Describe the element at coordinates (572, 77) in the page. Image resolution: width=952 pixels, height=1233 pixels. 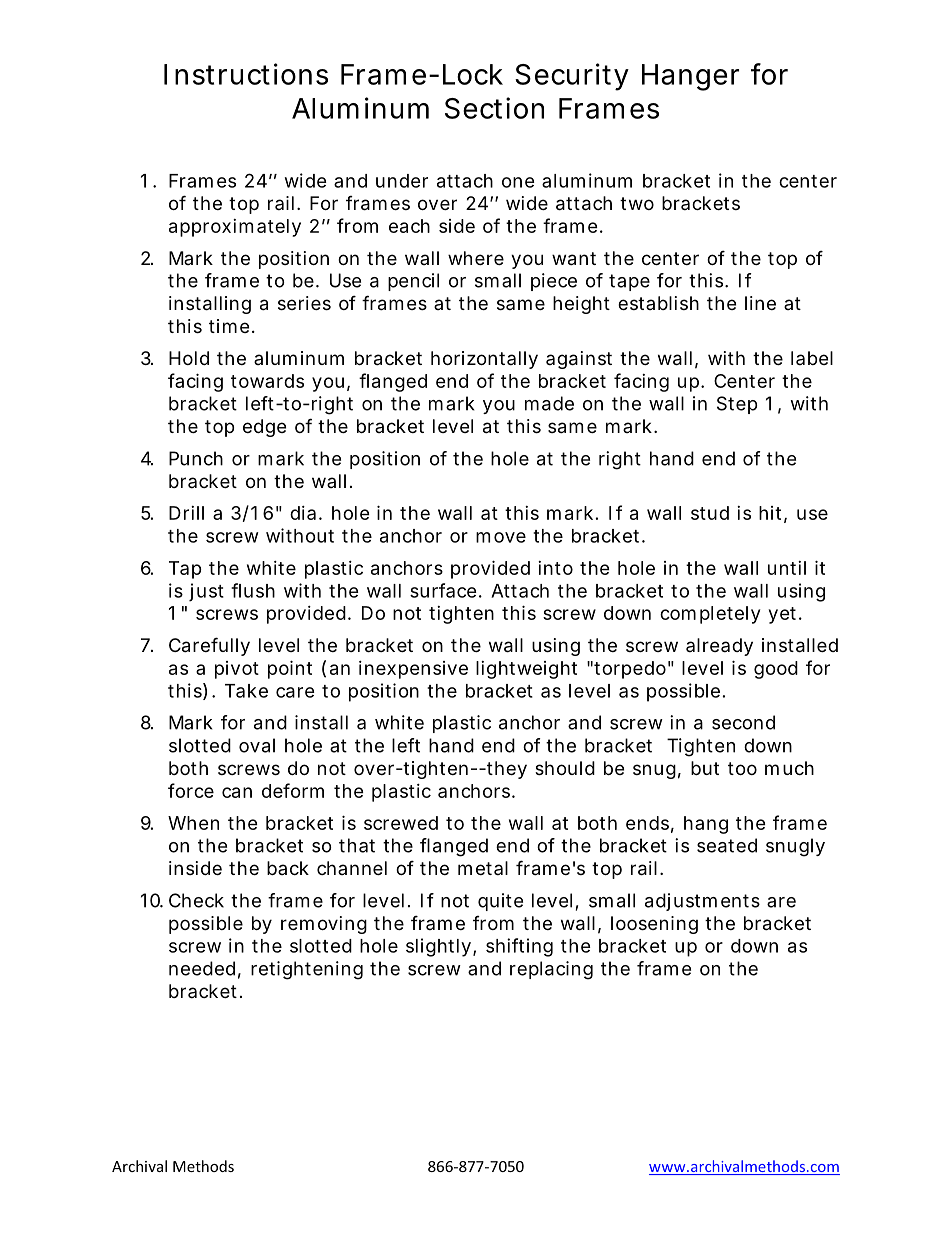
I see `Security` at that location.
